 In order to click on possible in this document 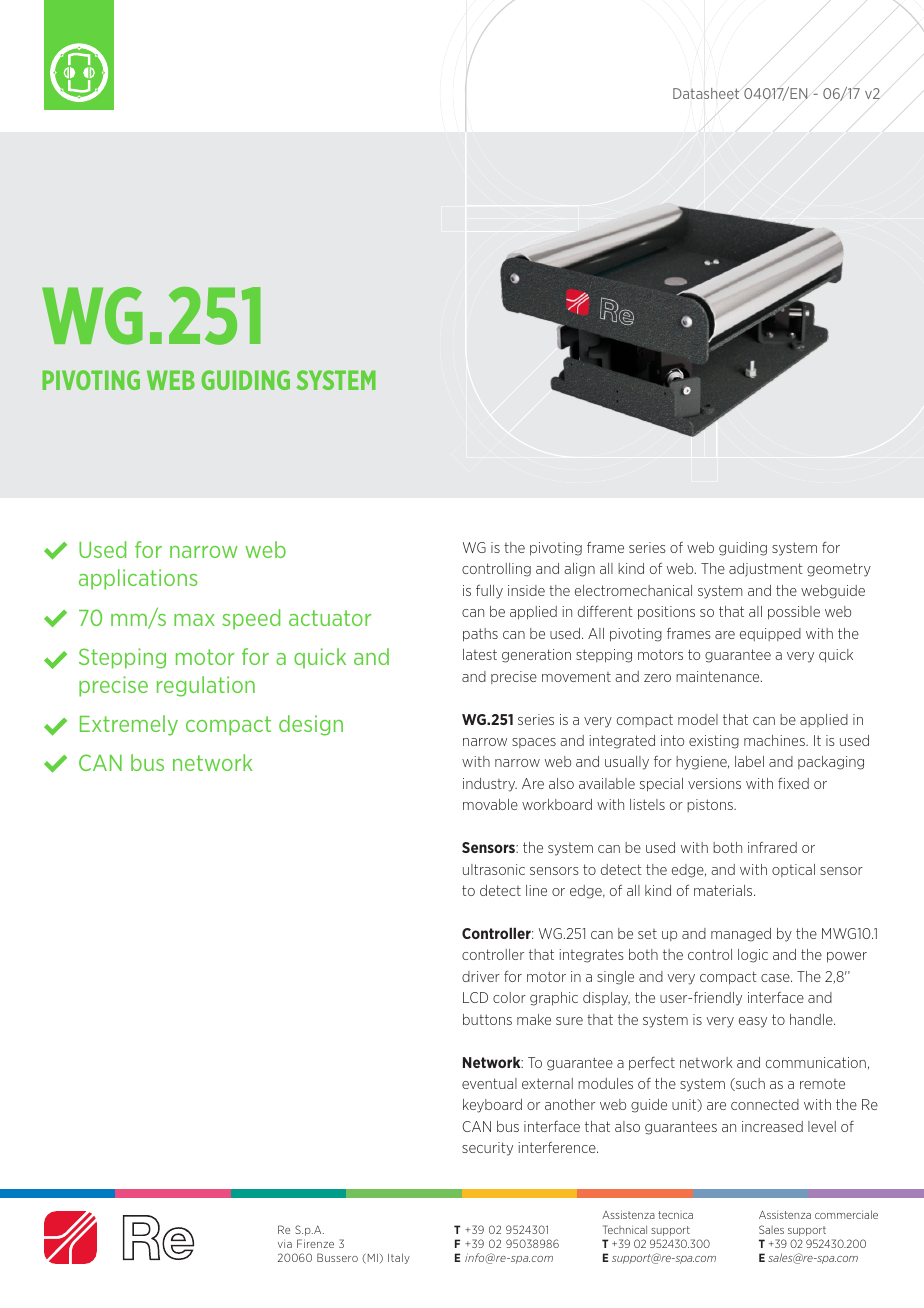, I will do `click(794, 613)`.
